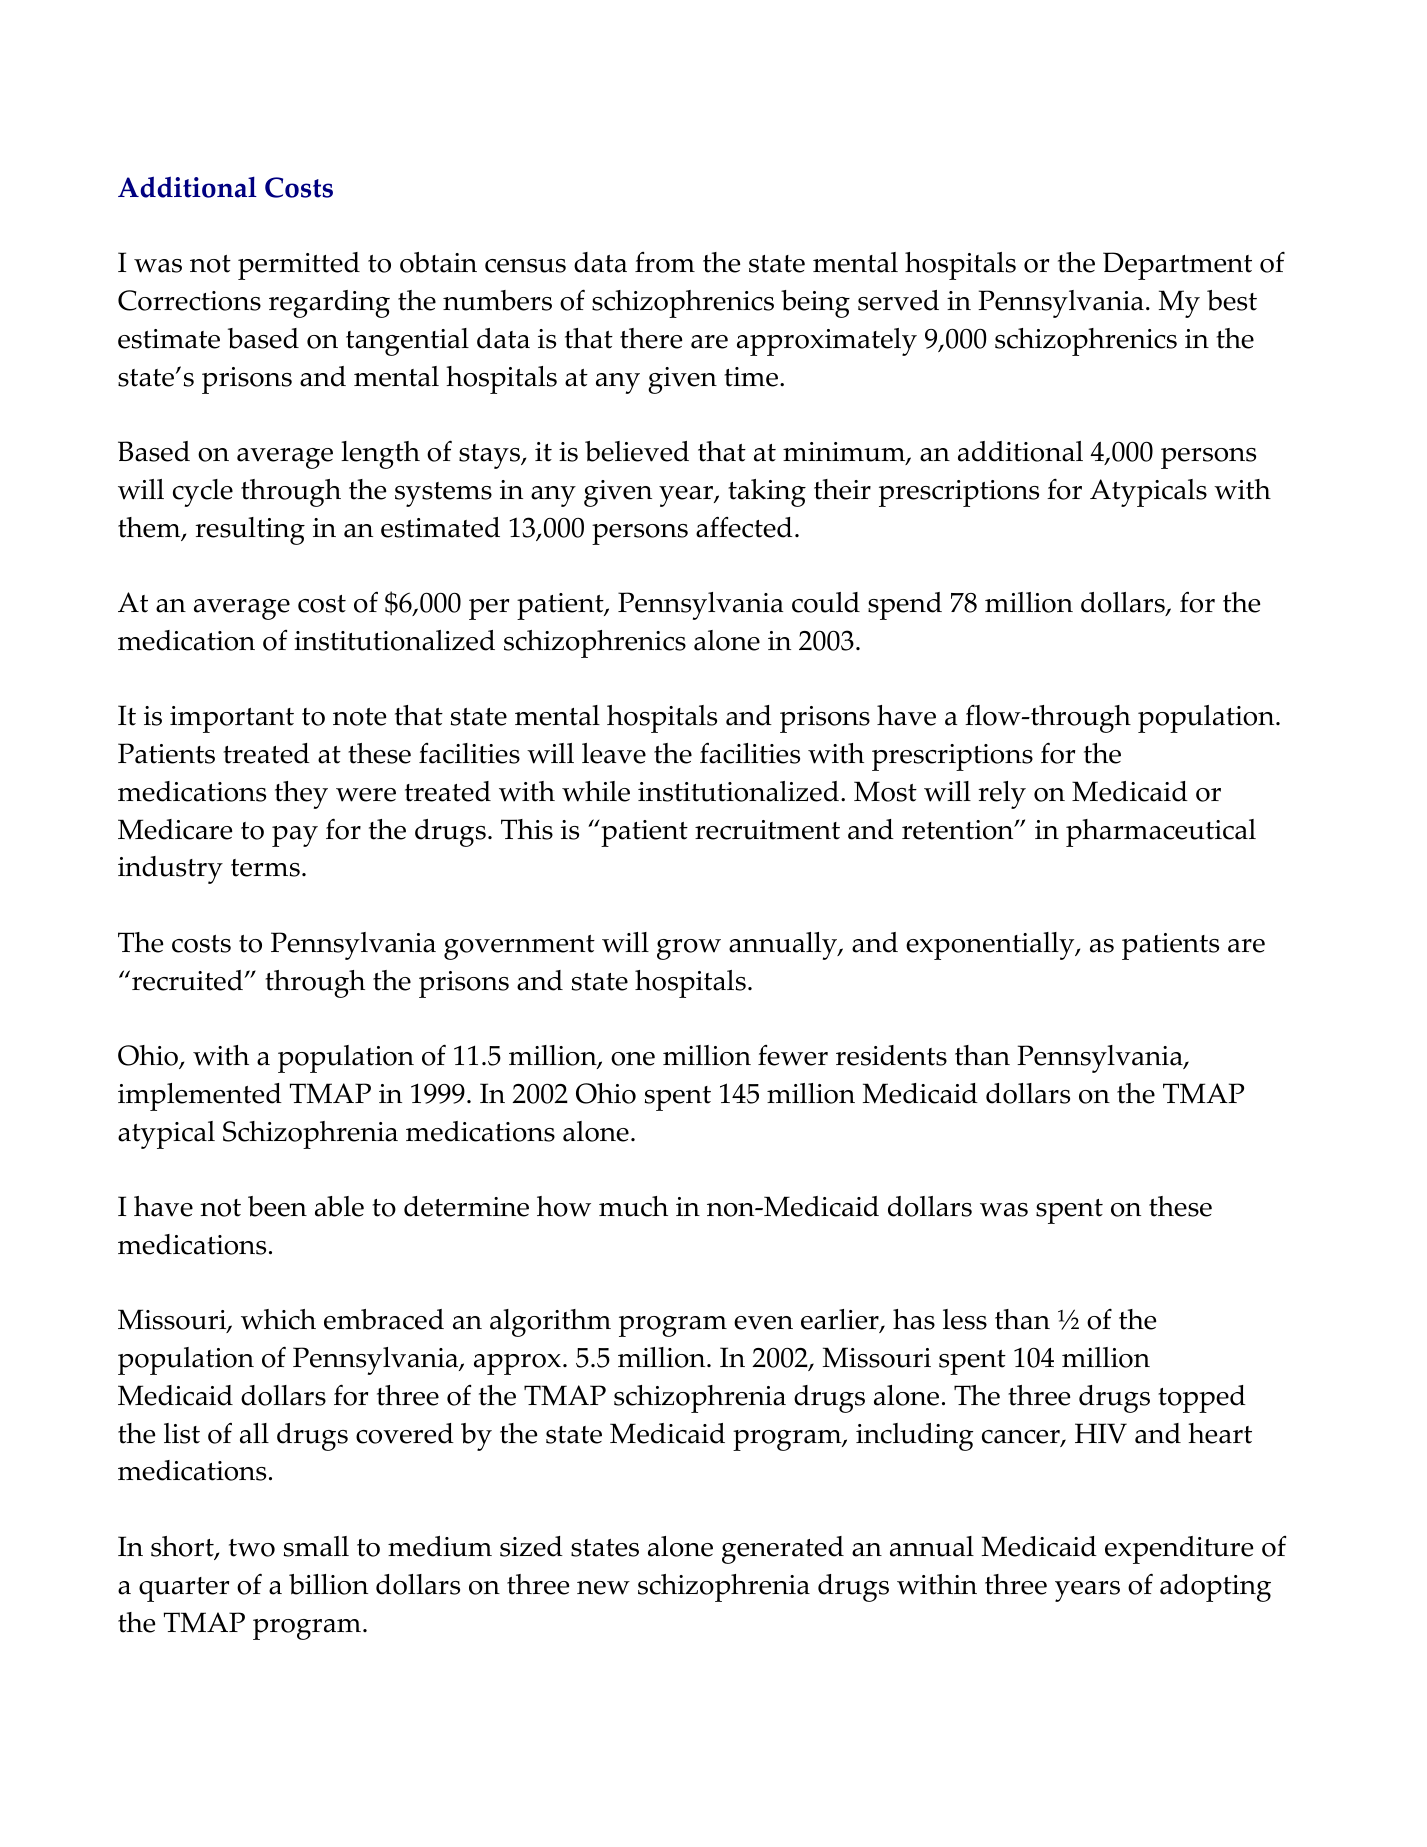  What do you see at coordinates (965, 1319) in the page?
I see `less` at bounding box center [965, 1319].
